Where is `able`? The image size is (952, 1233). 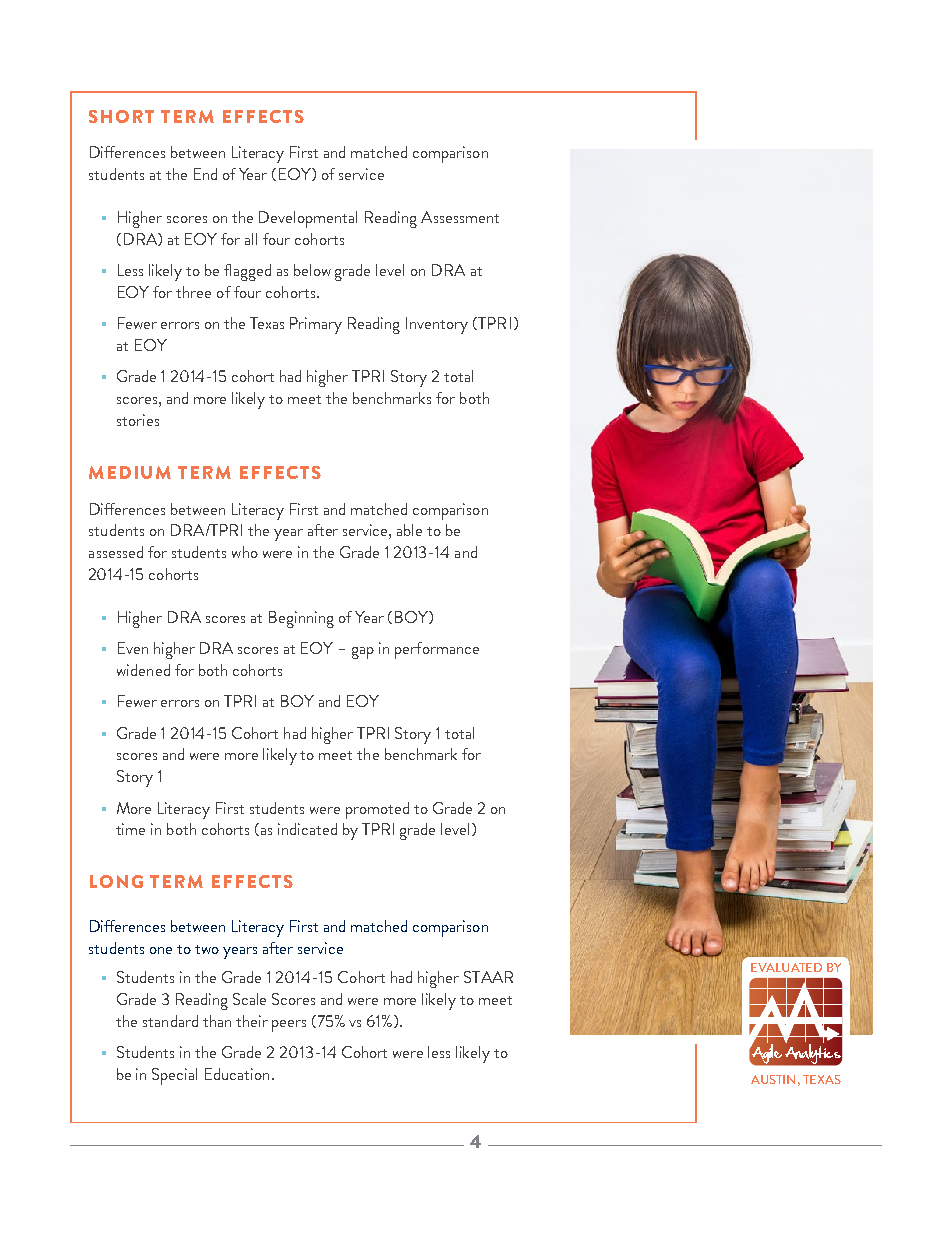 able is located at coordinates (409, 530).
